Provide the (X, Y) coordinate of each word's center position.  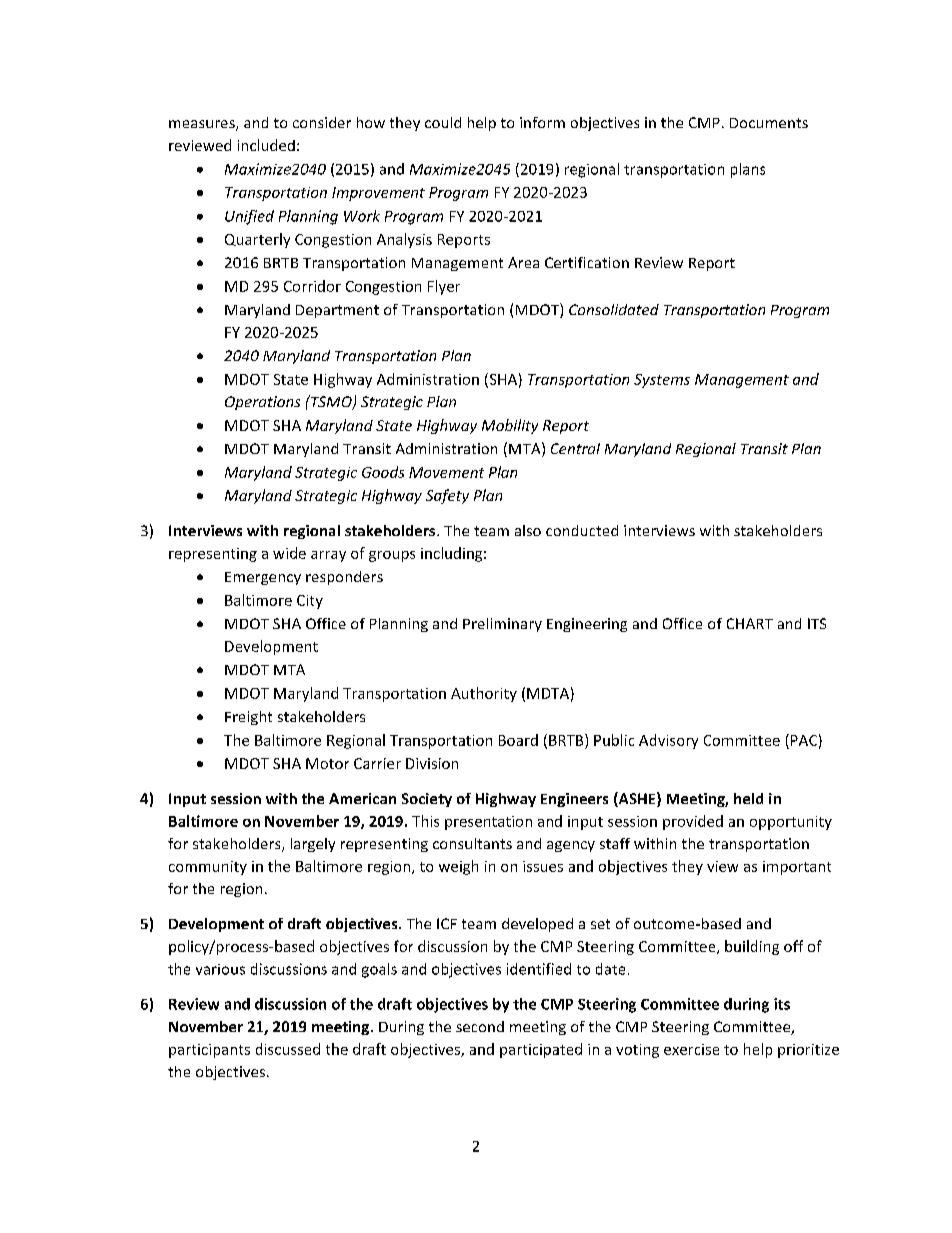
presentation (488, 823)
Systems (662, 381)
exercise (691, 1049)
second (480, 1026)
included (266, 145)
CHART (750, 623)
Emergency (263, 578)
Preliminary (502, 625)
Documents (769, 123)
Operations (262, 403)
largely (313, 845)
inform (542, 122)
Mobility (510, 426)
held (748, 798)
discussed (288, 1049)
